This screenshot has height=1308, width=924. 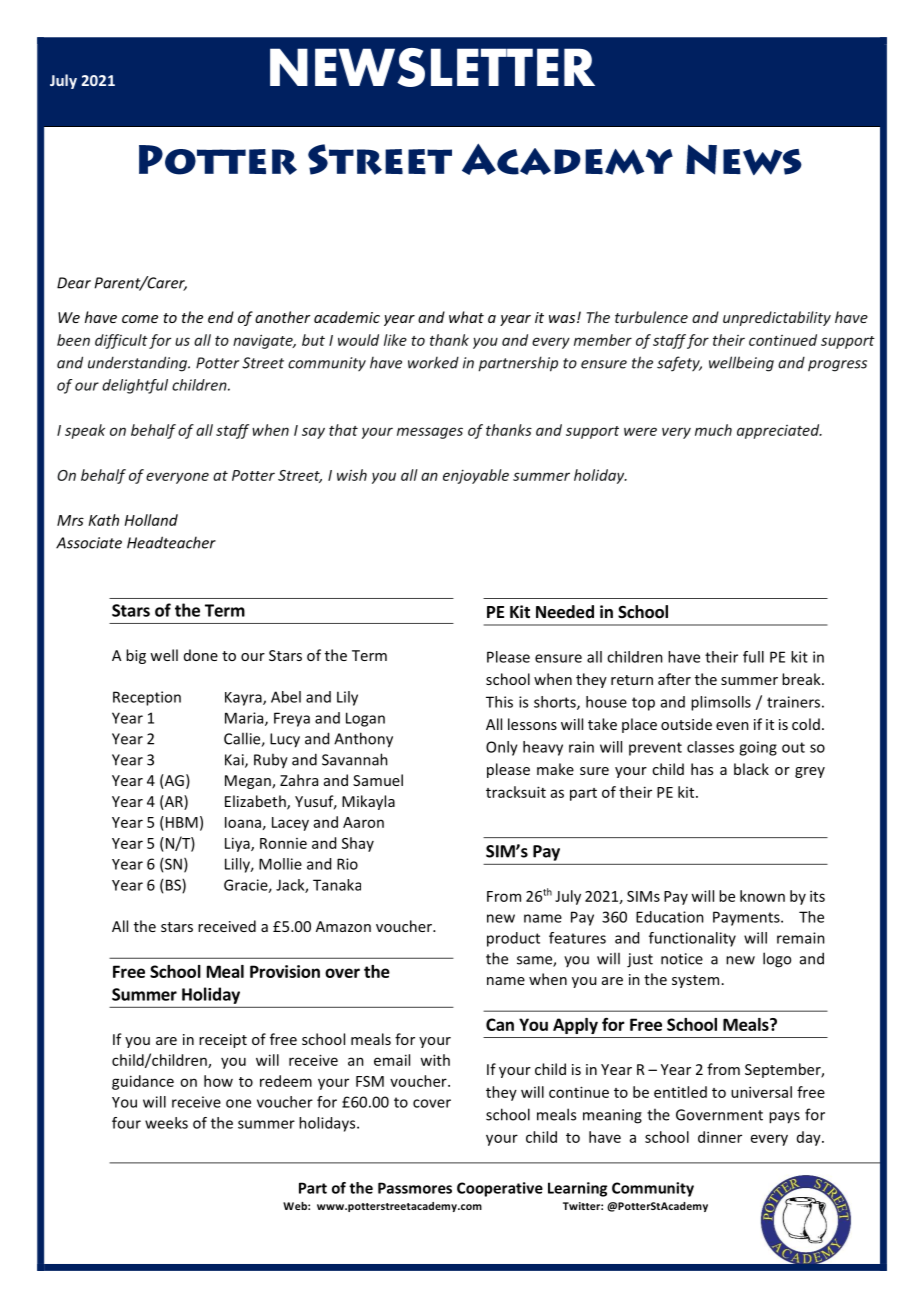 What do you see at coordinates (432, 67) in the screenshot?
I see `NEWSLETTER` at bounding box center [432, 67].
